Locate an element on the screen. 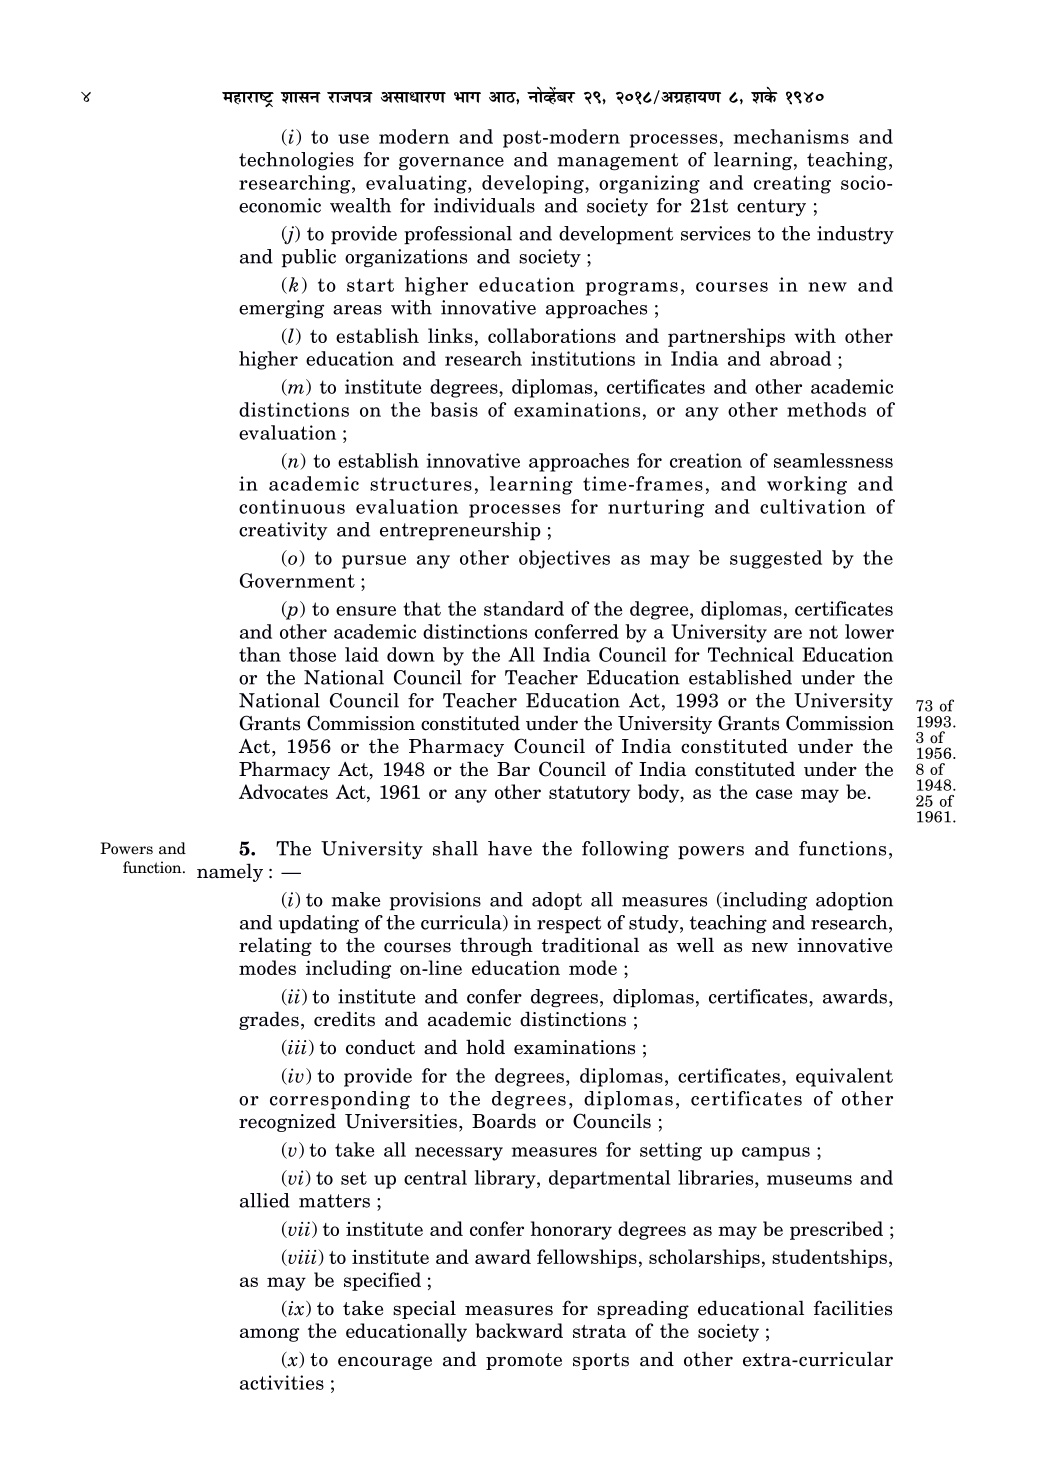 The image size is (1049, 1483). facilities is located at coordinates (853, 1308).
